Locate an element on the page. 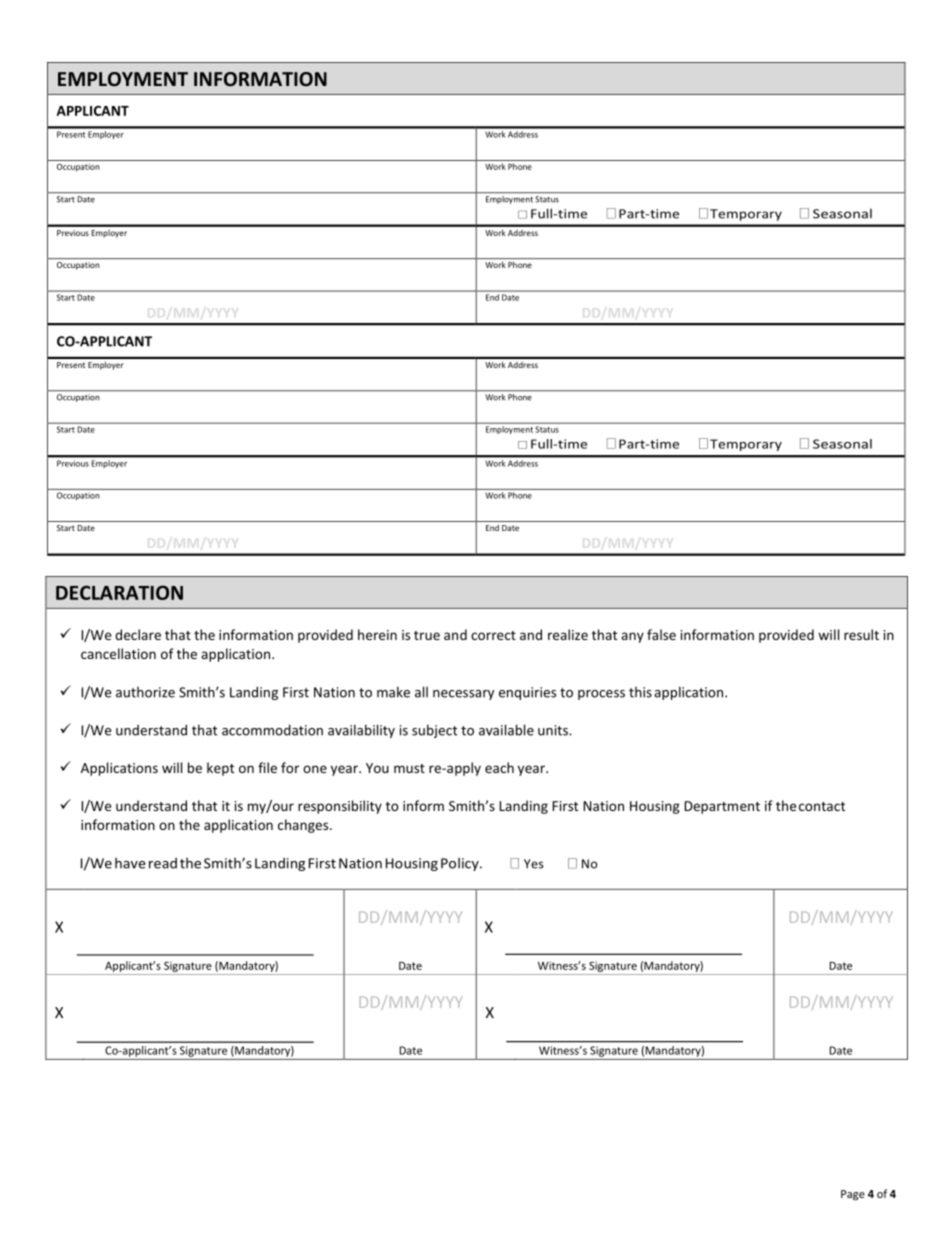 The width and height of the document is (952, 1233). result is located at coordinates (861, 634).
